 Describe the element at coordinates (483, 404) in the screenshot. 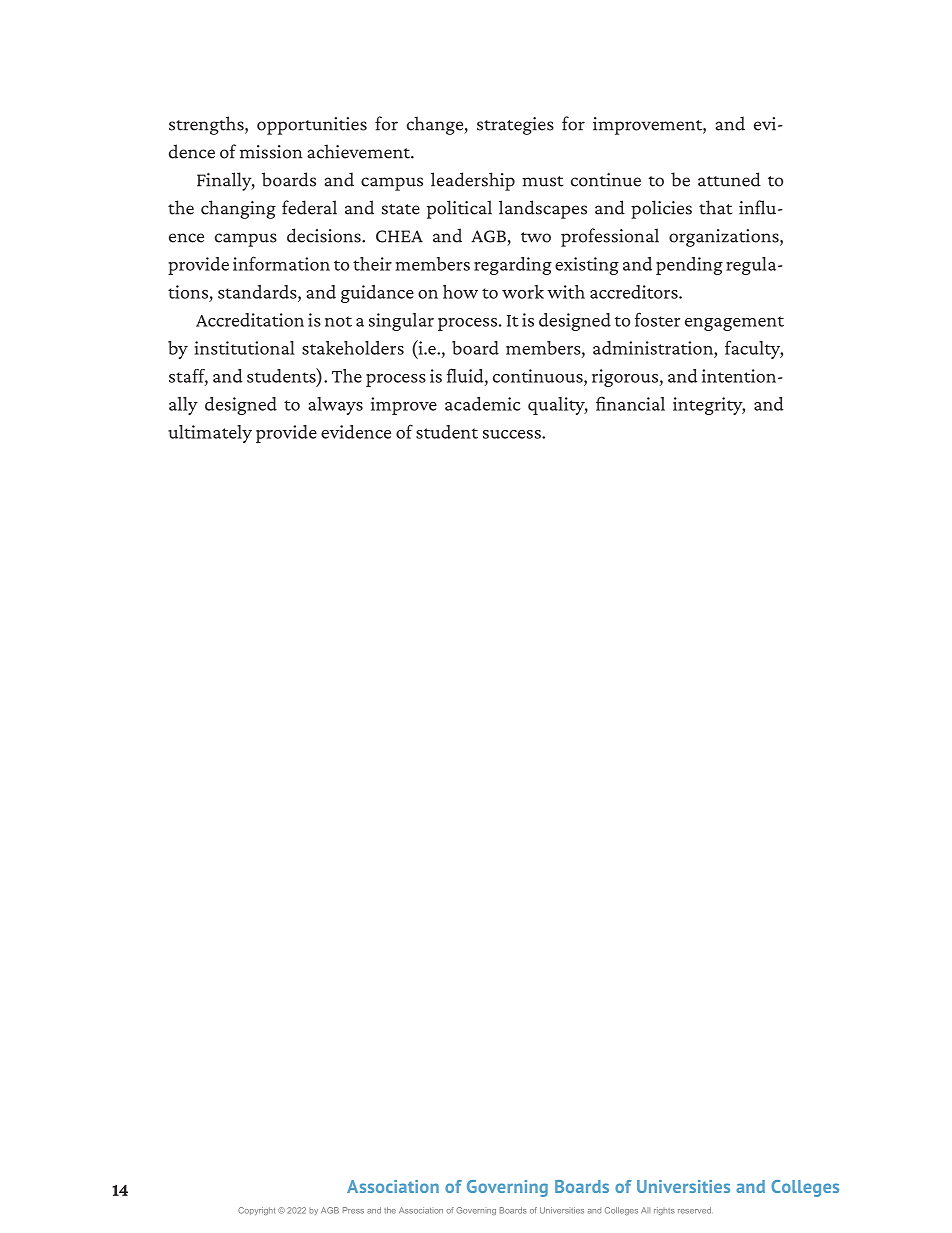

I see `academic` at that location.
